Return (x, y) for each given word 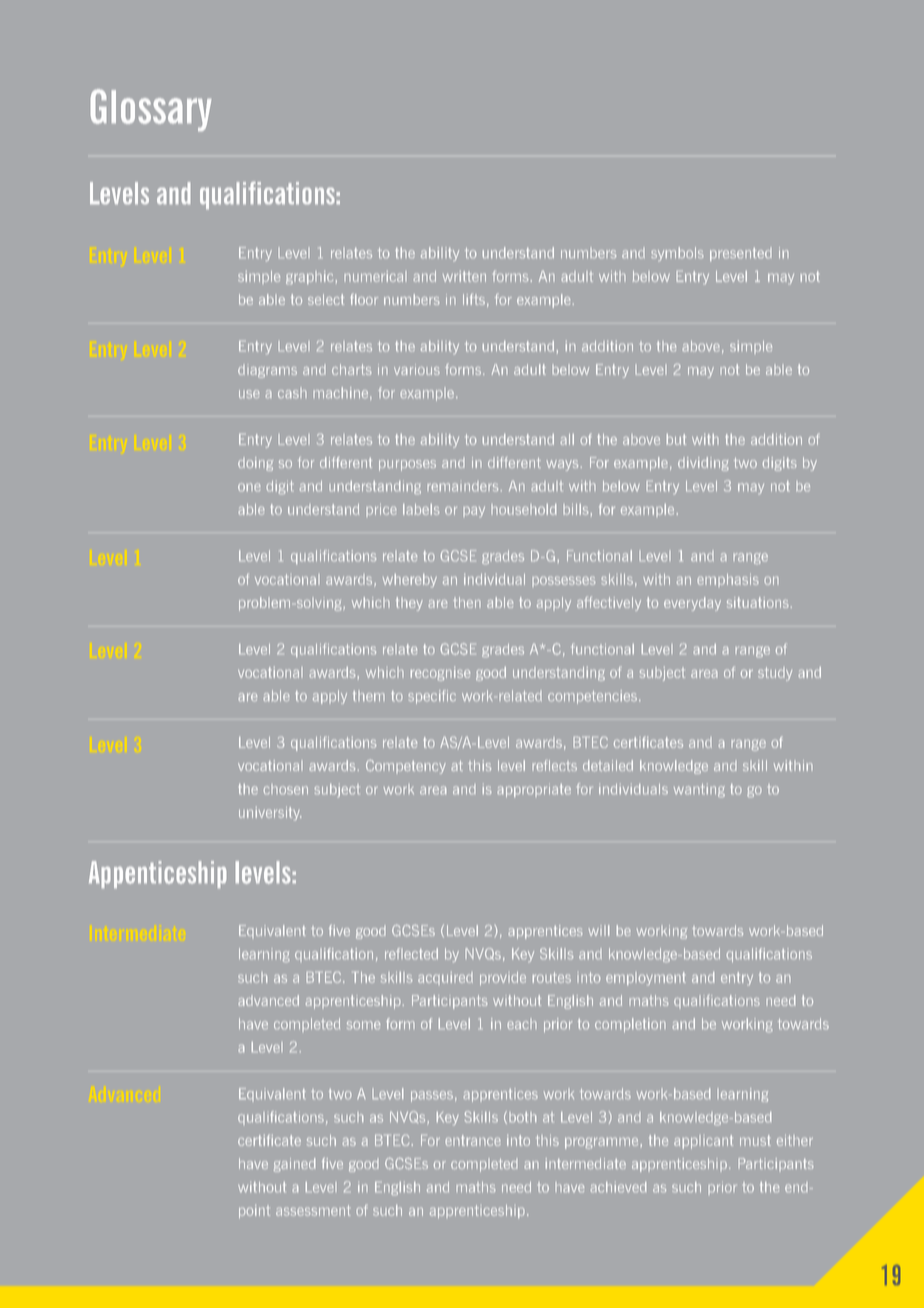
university (270, 814)
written (464, 276)
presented (741, 254)
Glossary (151, 110)
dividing (703, 464)
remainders (462, 486)
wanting (699, 790)
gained (294, 1165)
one (249, 487)
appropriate (534, 790)
